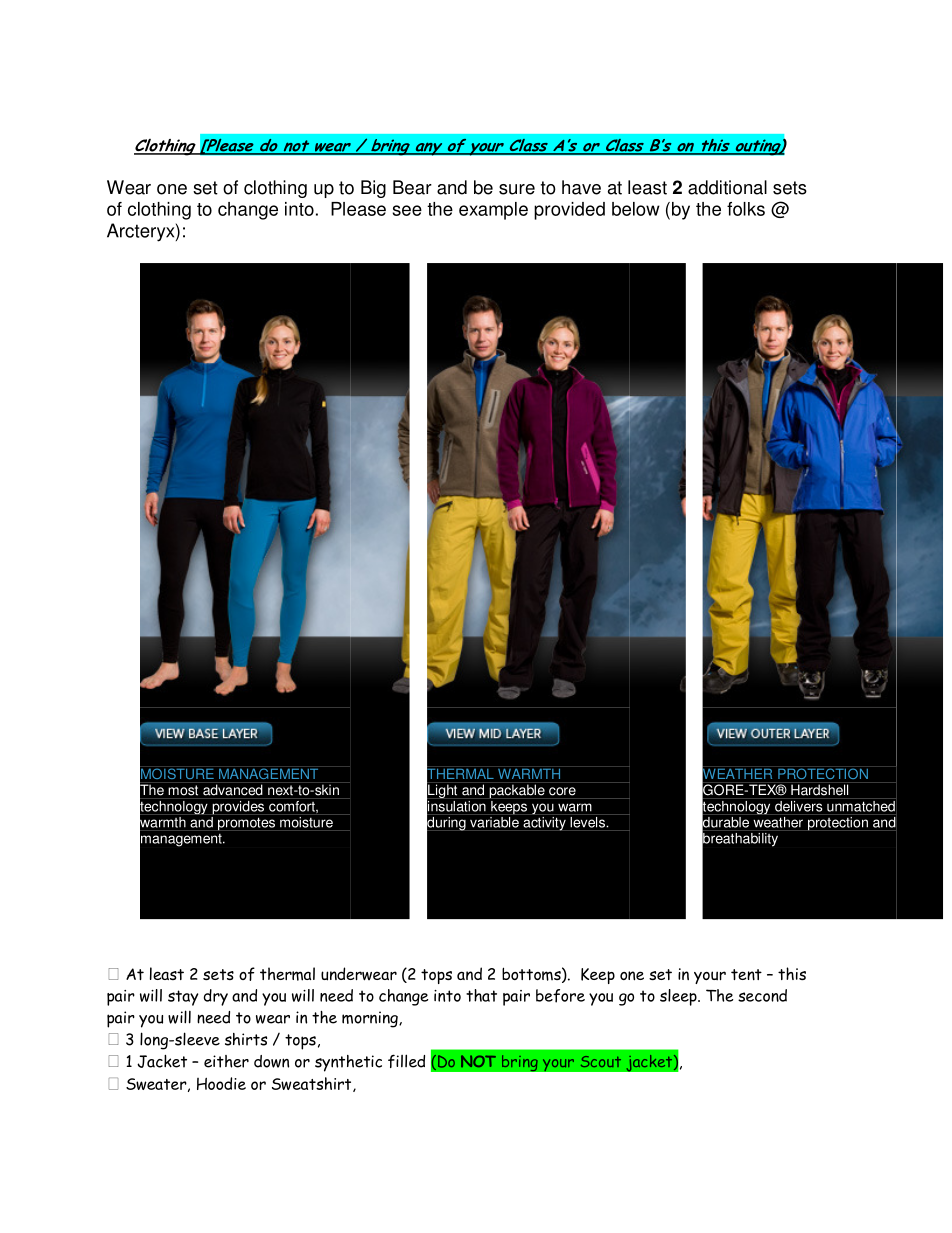 This document has width=952, height=1233. What do you see at coordinates (407, 210) in the document?
I see `see` at bounding box center [407, 210].
